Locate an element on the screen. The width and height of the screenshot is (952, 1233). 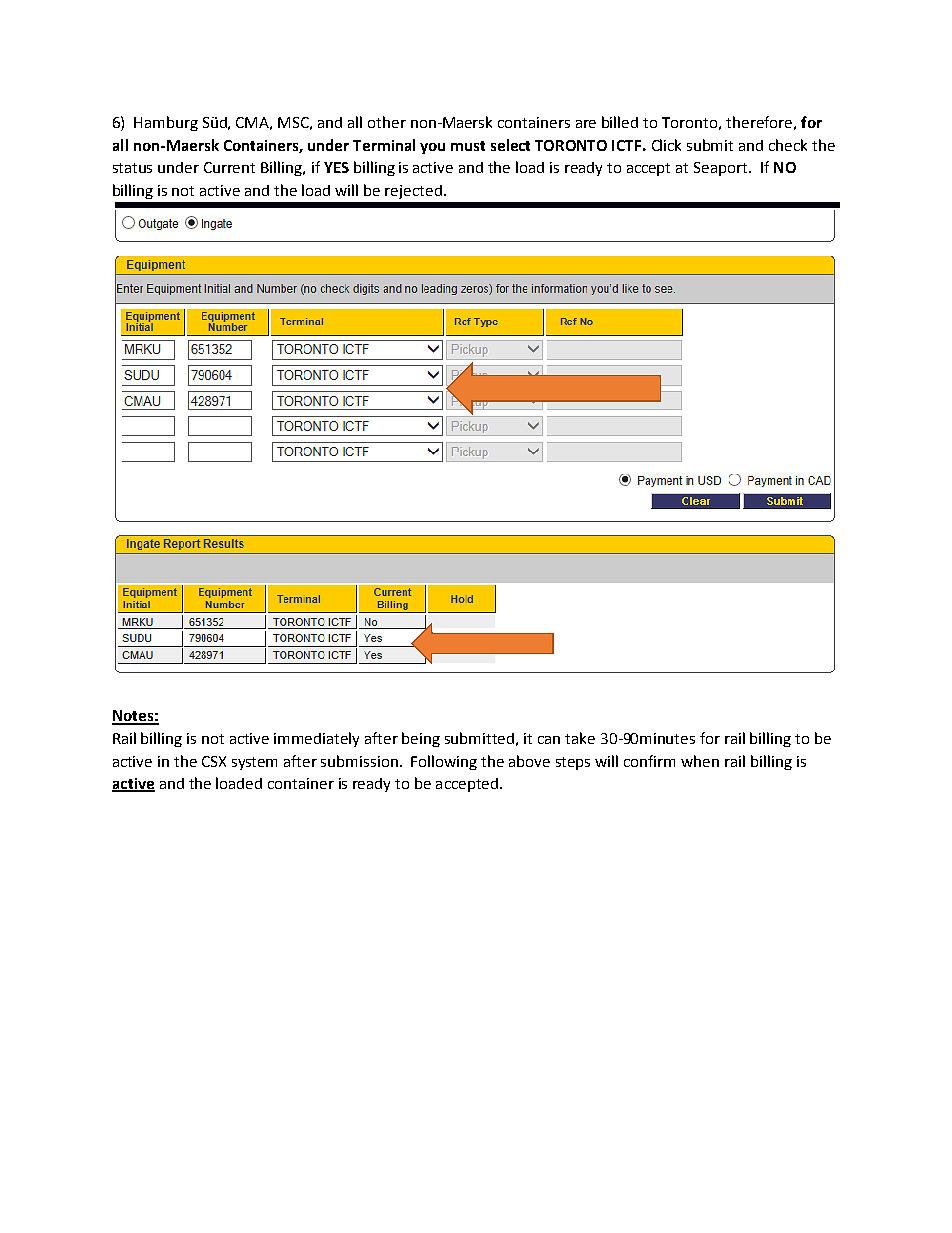
immediately is located at coordinates (316, 739).
